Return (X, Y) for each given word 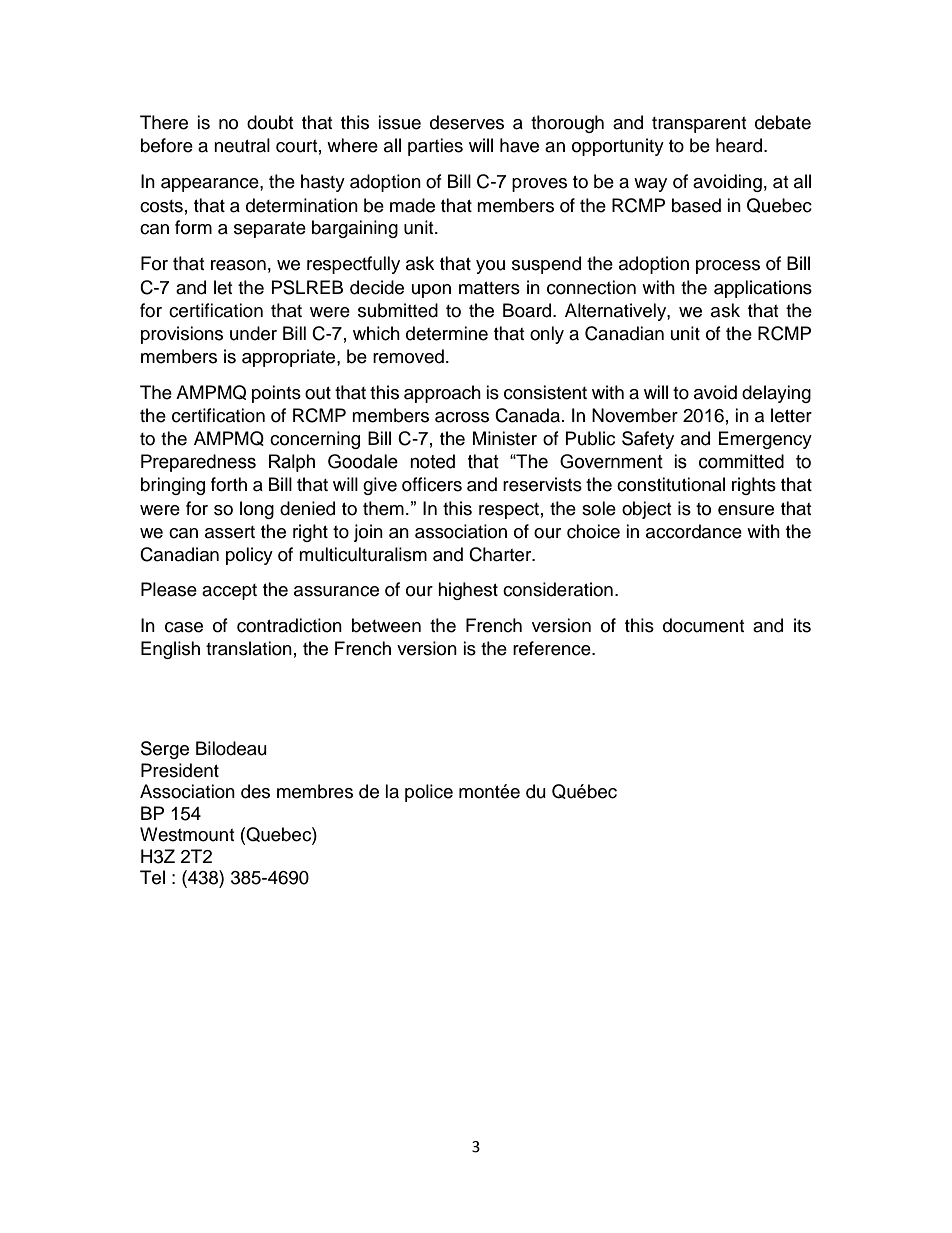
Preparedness (198, 463)
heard (740, 145)
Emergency (765, 440)
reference (553, 648)
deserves (467, 122)
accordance (694, 531)
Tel (152, 877)
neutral (242, 145)
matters (489, 288)
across (462, 417)
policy (249, 556)
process (728, 267)
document (703, 625)
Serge (165, 750)
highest (468, 591)
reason (238, 265)
